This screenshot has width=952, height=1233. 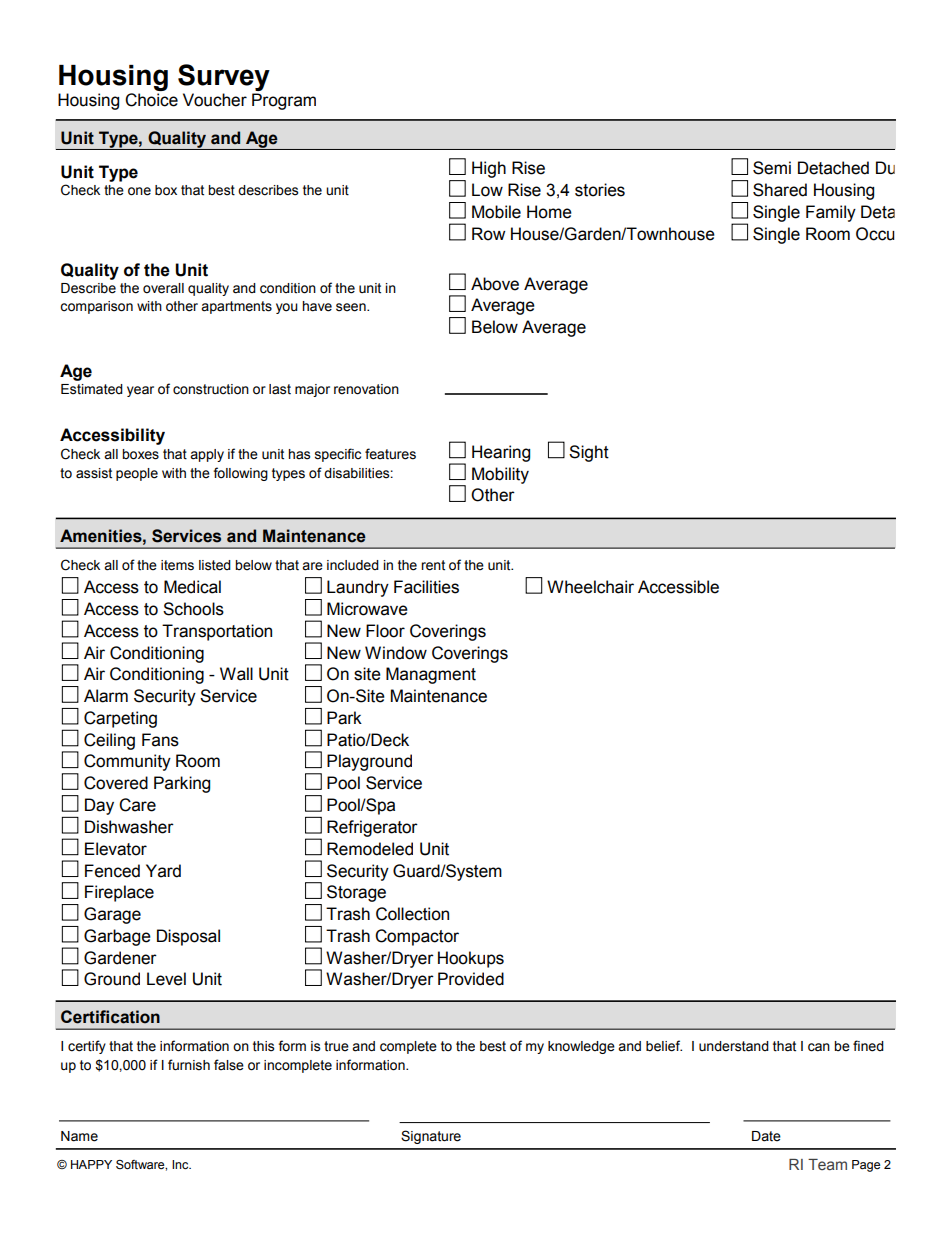 What do you see at coordinates (207, 455) in the screenshot?
I see `apply` at bounding box center [207, 455].
